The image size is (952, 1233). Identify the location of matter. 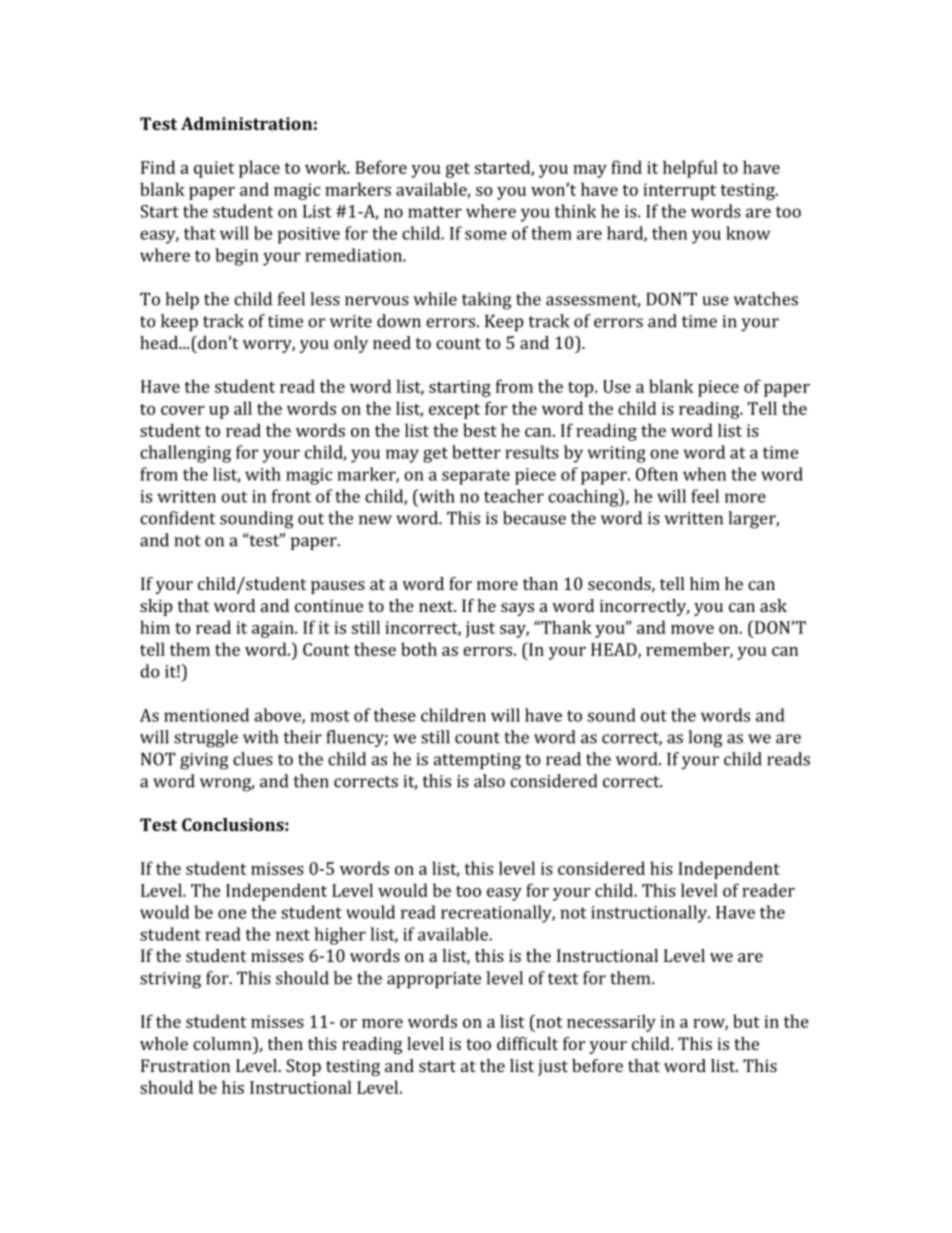
(435, 212).
